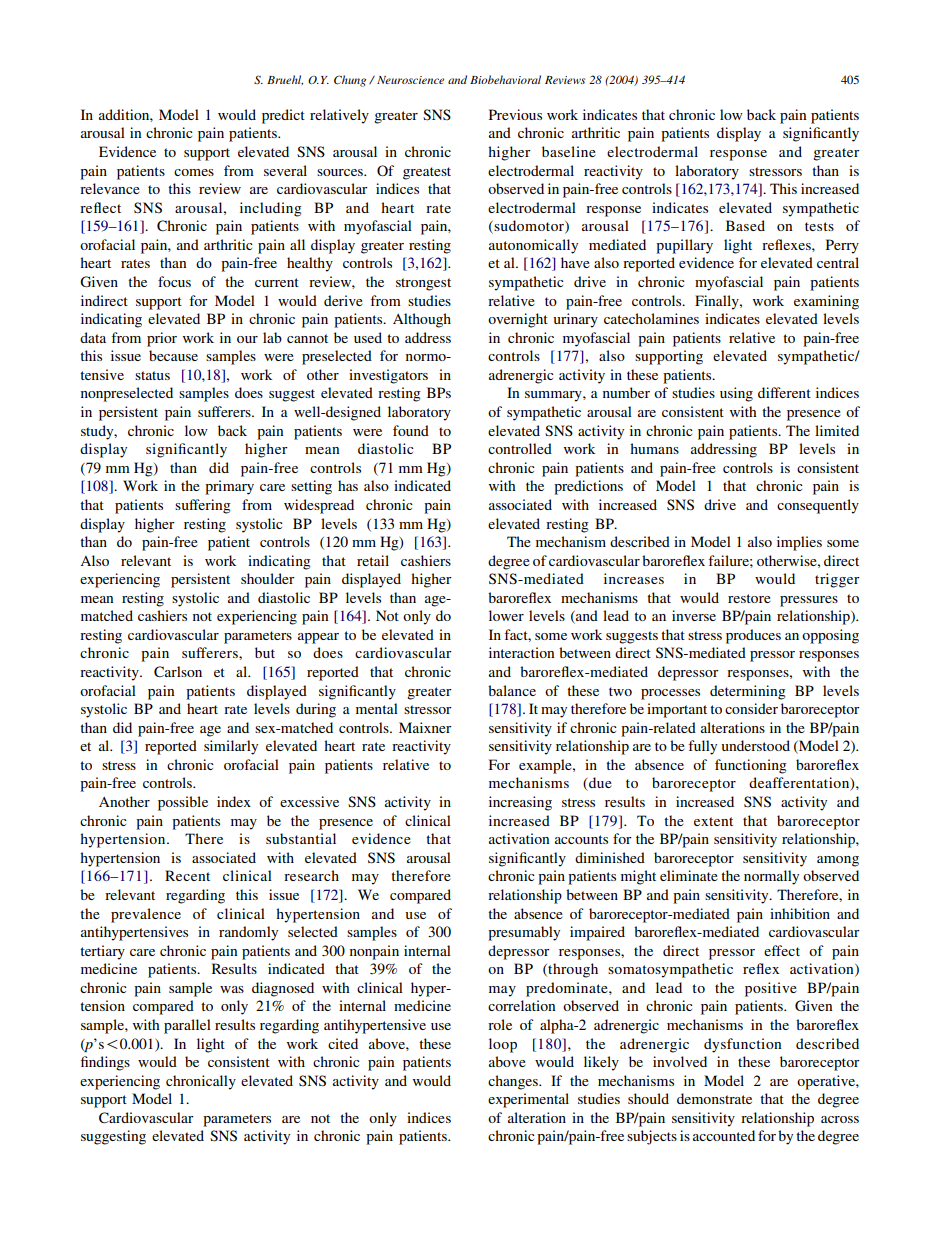 The image size is (952, 1233). Describe the element at coordinates (105, 1063) in the image. I see `findings` at that location.
